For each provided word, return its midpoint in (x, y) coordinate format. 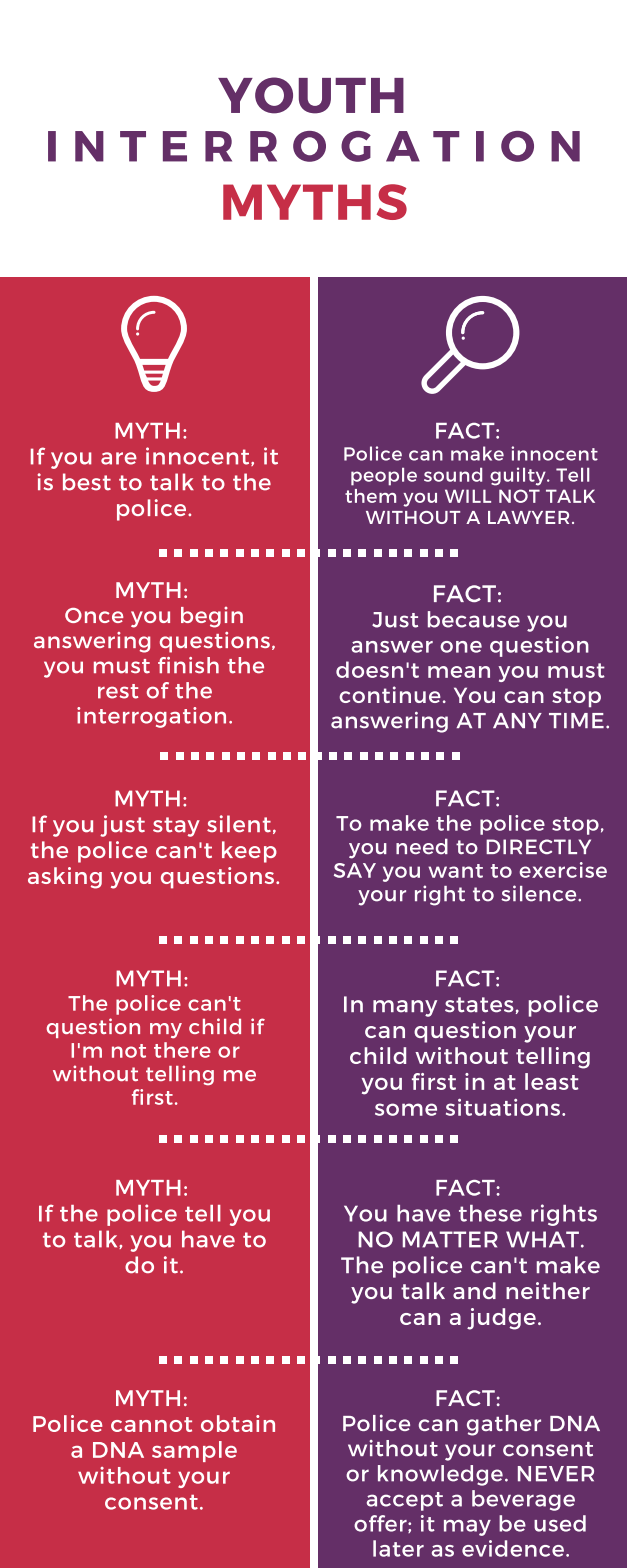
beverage (523, 1500)
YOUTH (311, 95)
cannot (151, 1424)
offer (381, 1524)
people (384, 476)
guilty (519, 476)
